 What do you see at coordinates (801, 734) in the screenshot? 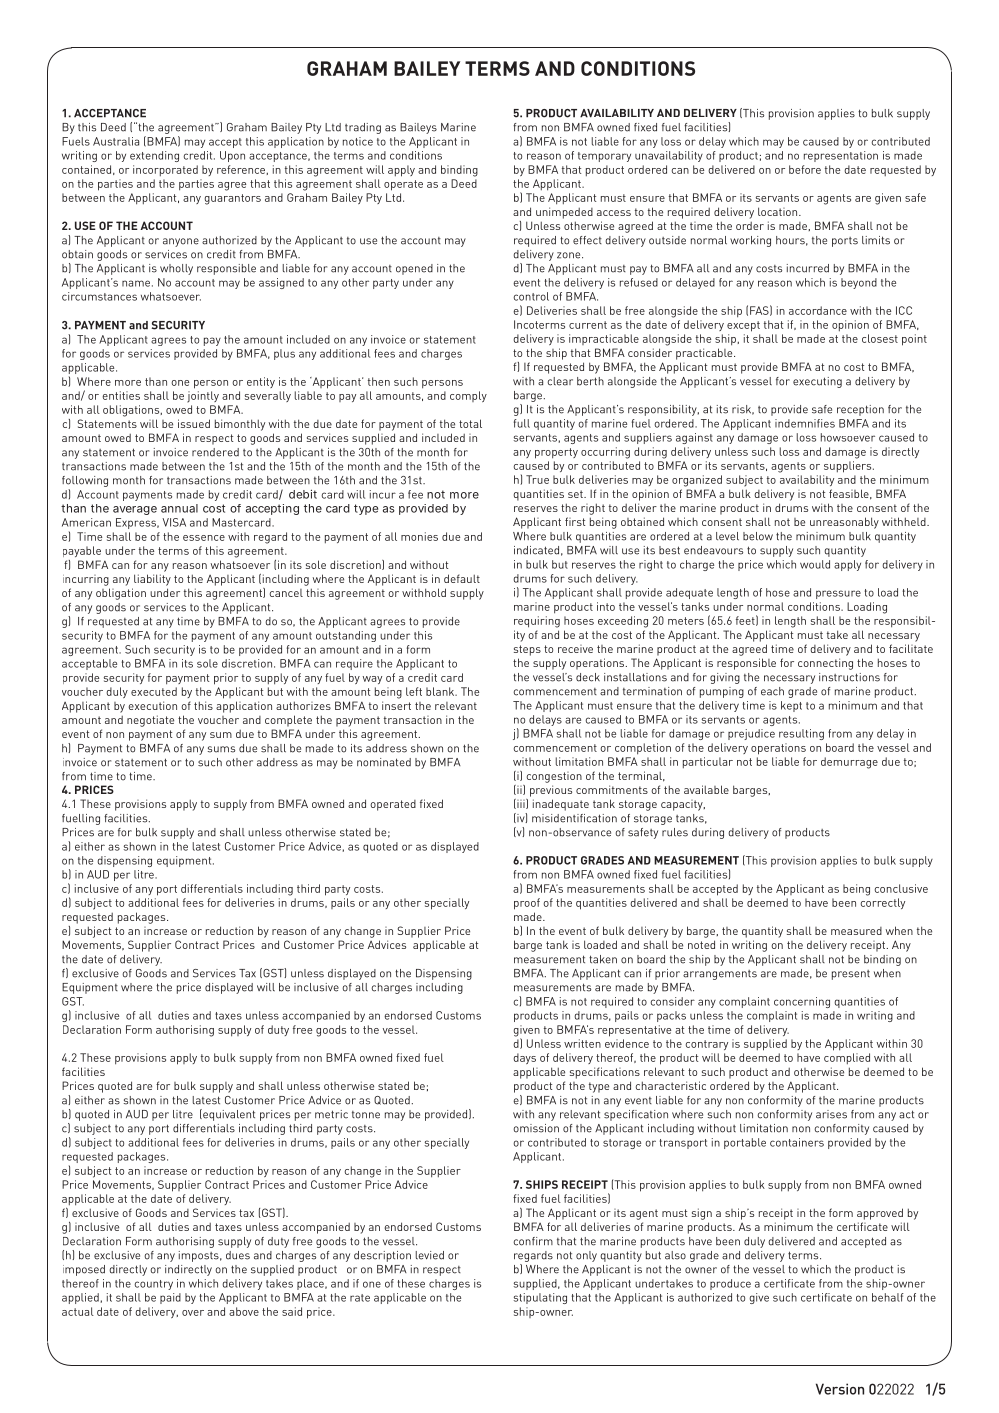
I see `resulting` at bounding box center [801, 734].
